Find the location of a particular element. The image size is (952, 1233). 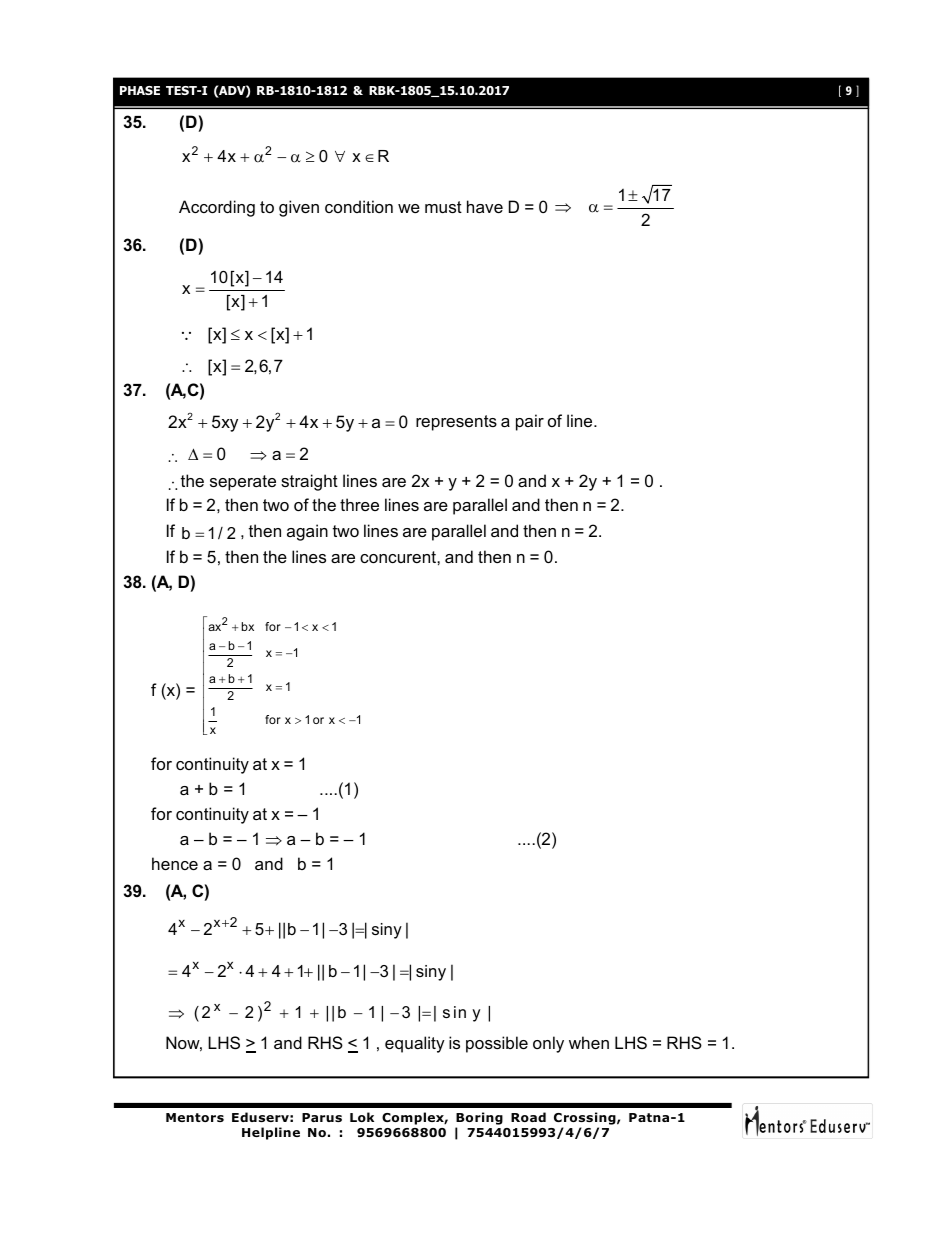

straight is located at coordinates (309, 482).
